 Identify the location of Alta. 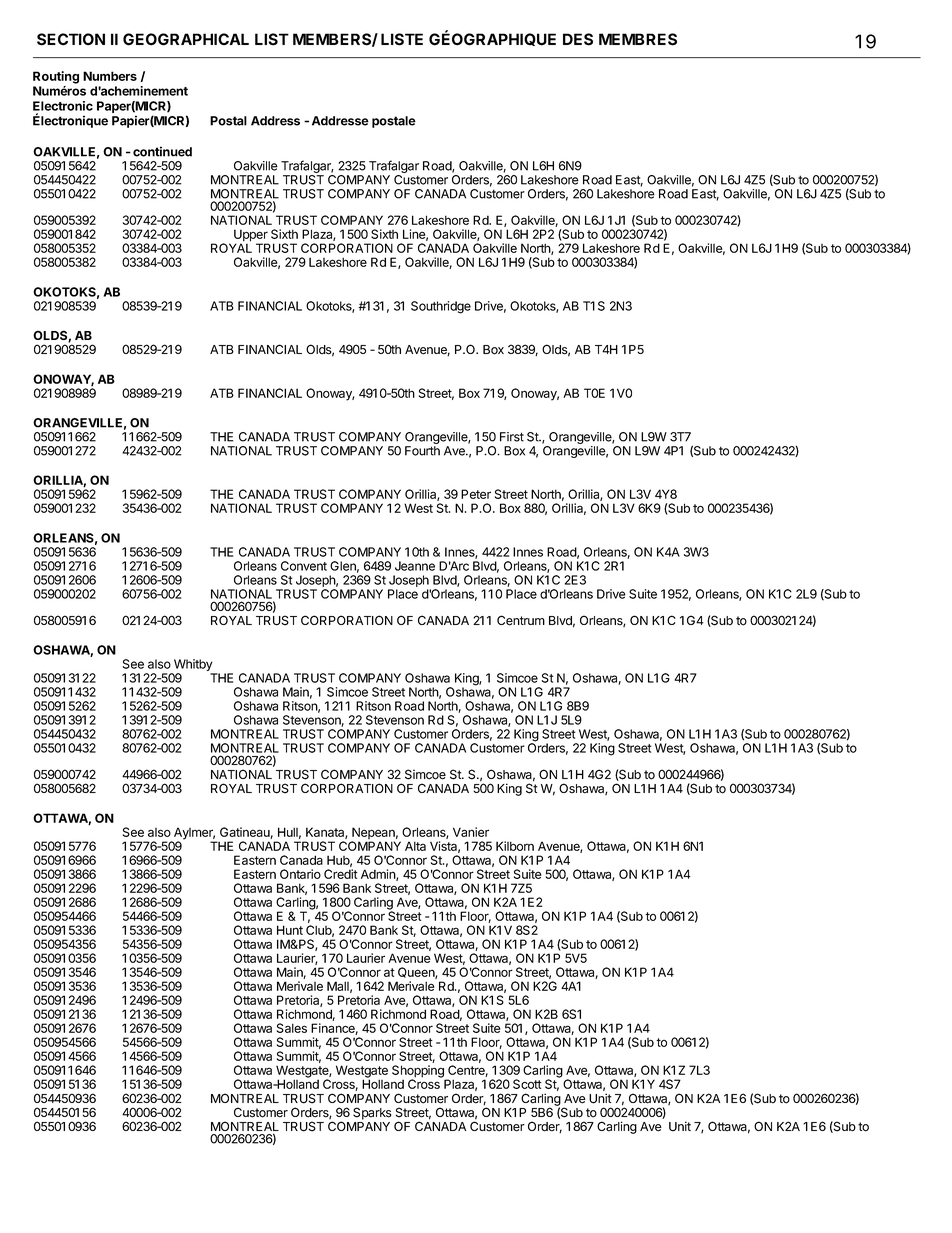
(415, 846).
